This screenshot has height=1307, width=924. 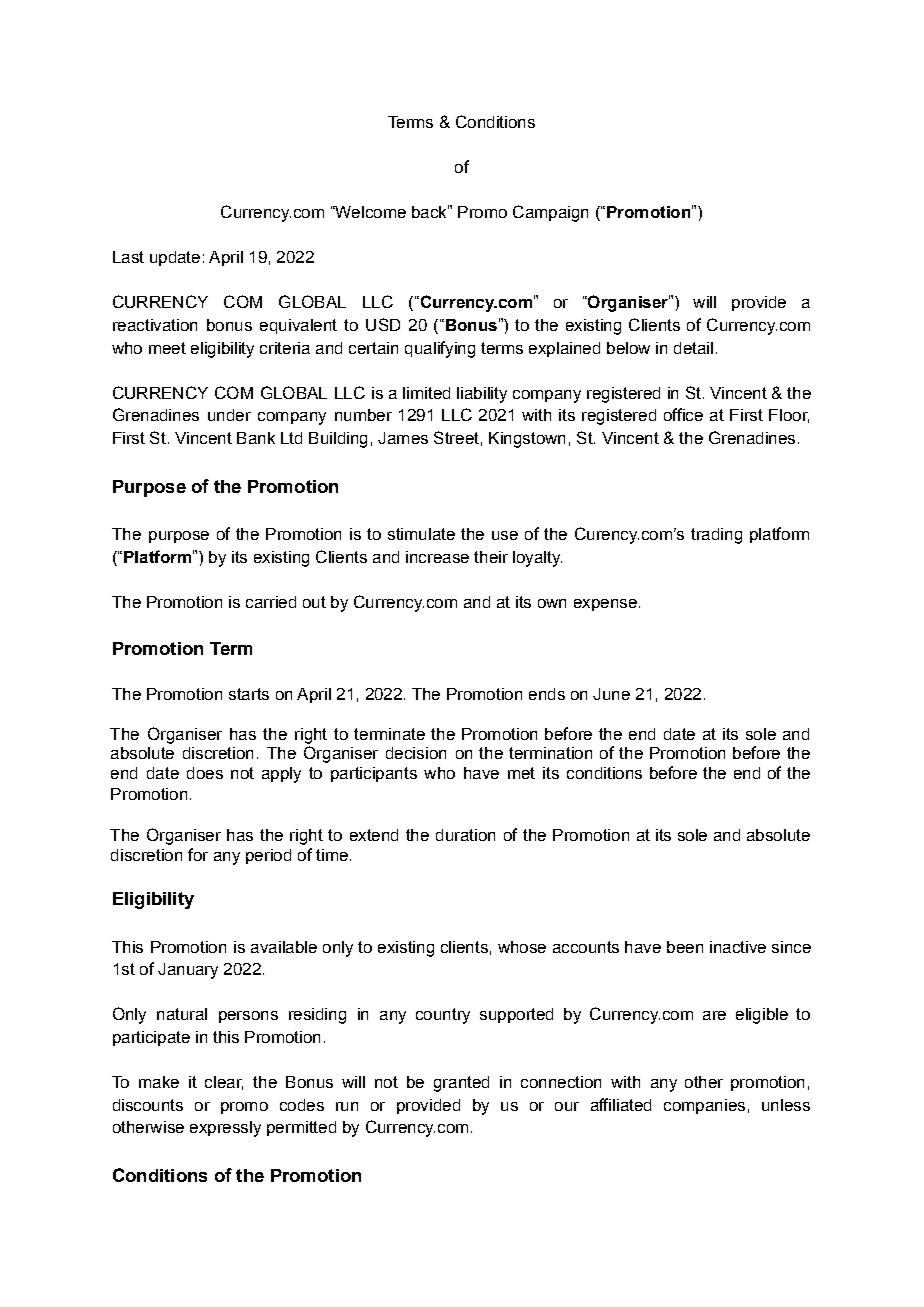 I want to click on does, so click(x=205, y=773).
